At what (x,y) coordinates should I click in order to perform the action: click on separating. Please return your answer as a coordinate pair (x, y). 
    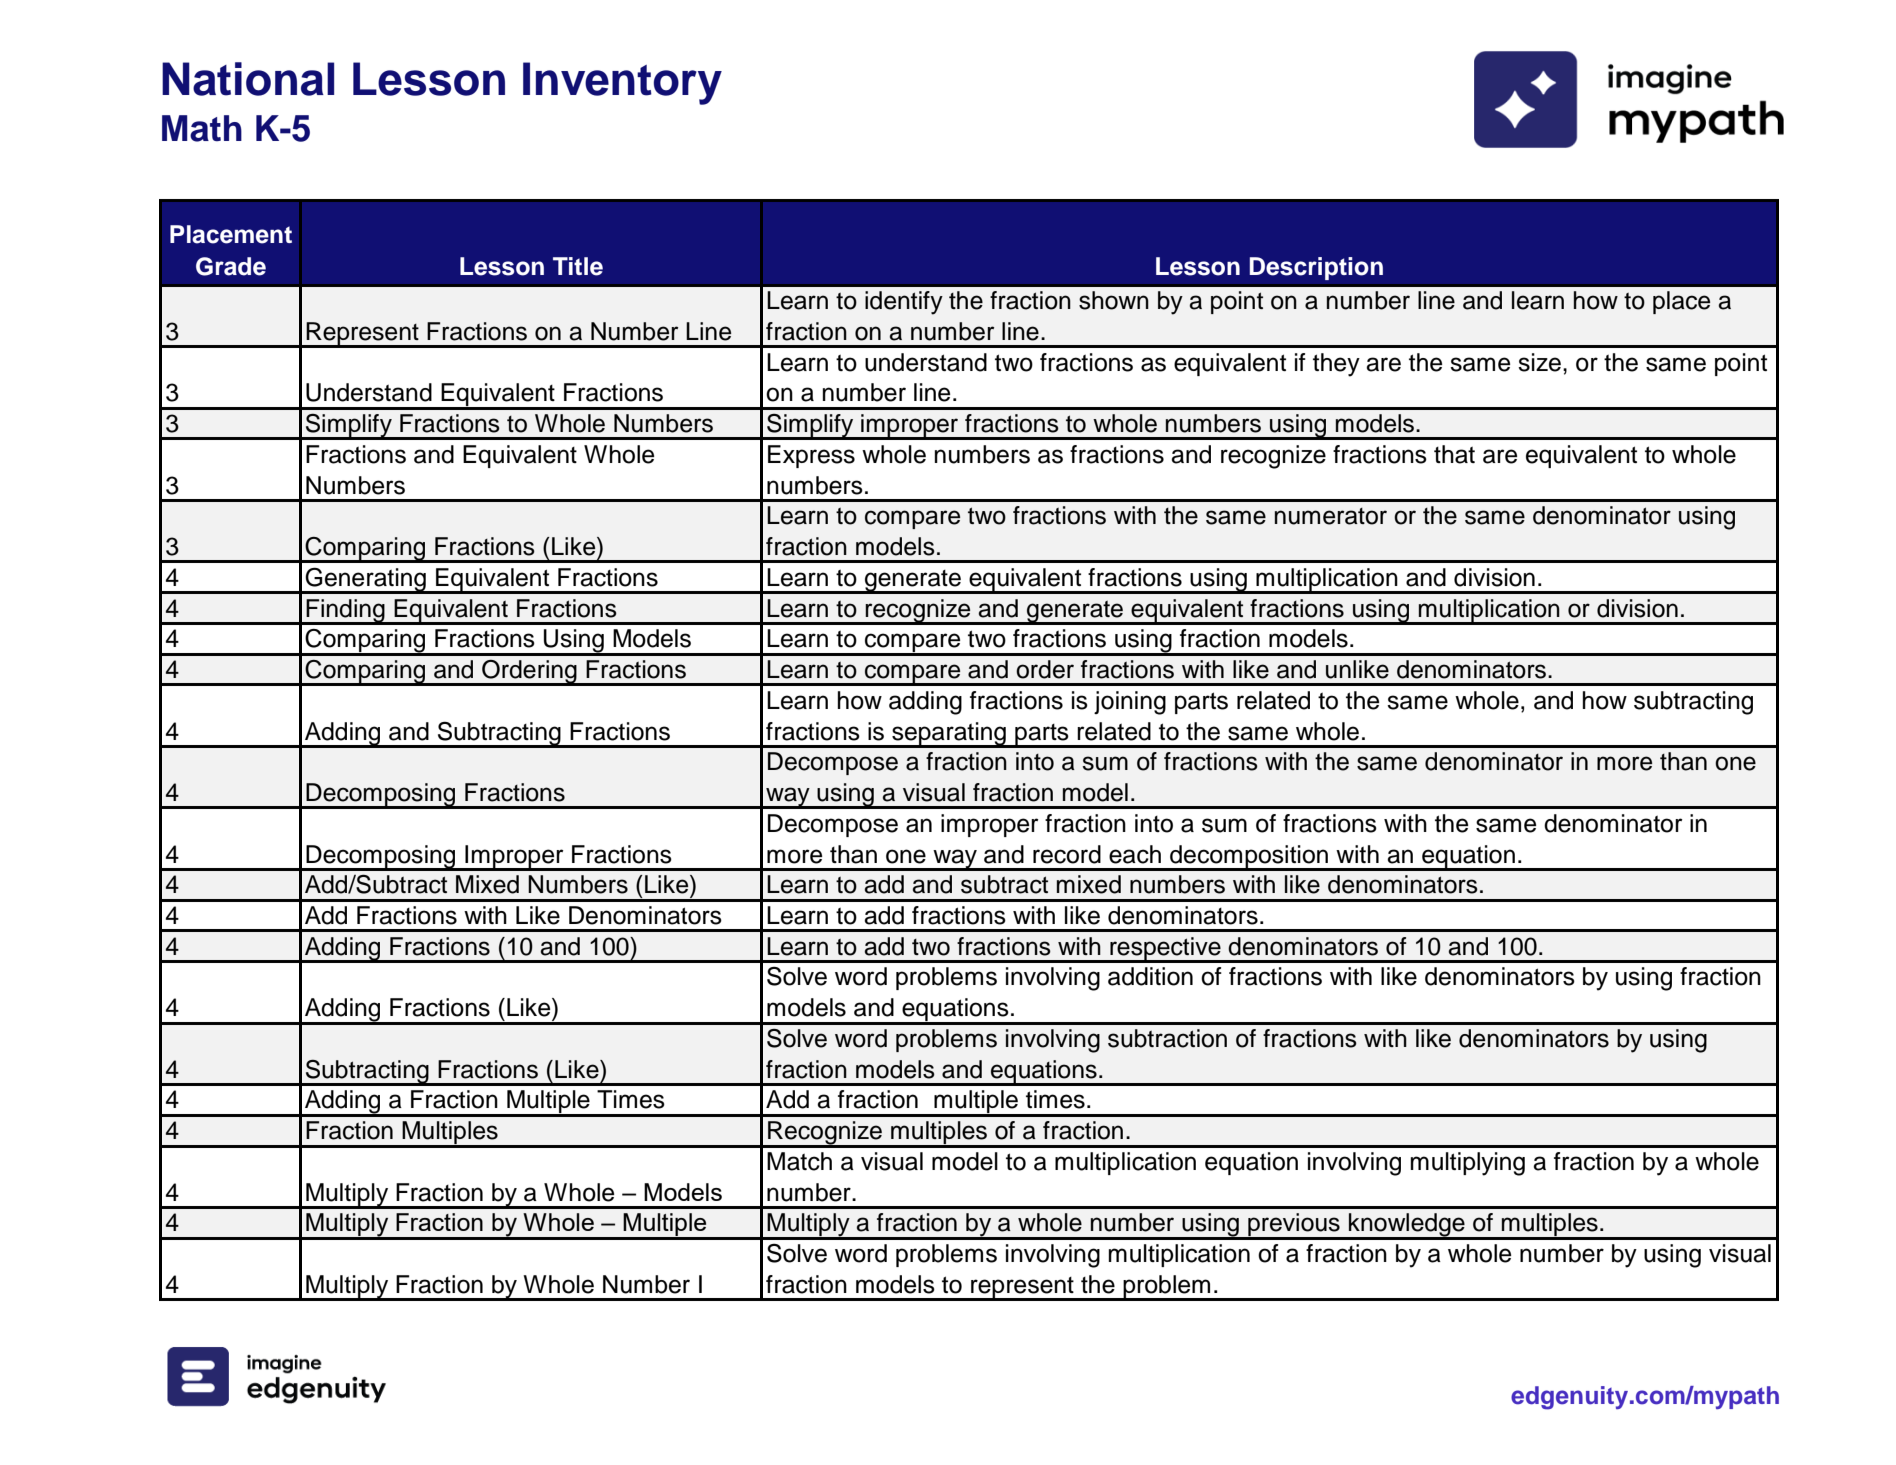
    Looking at the image, I should click on (949, 734).
